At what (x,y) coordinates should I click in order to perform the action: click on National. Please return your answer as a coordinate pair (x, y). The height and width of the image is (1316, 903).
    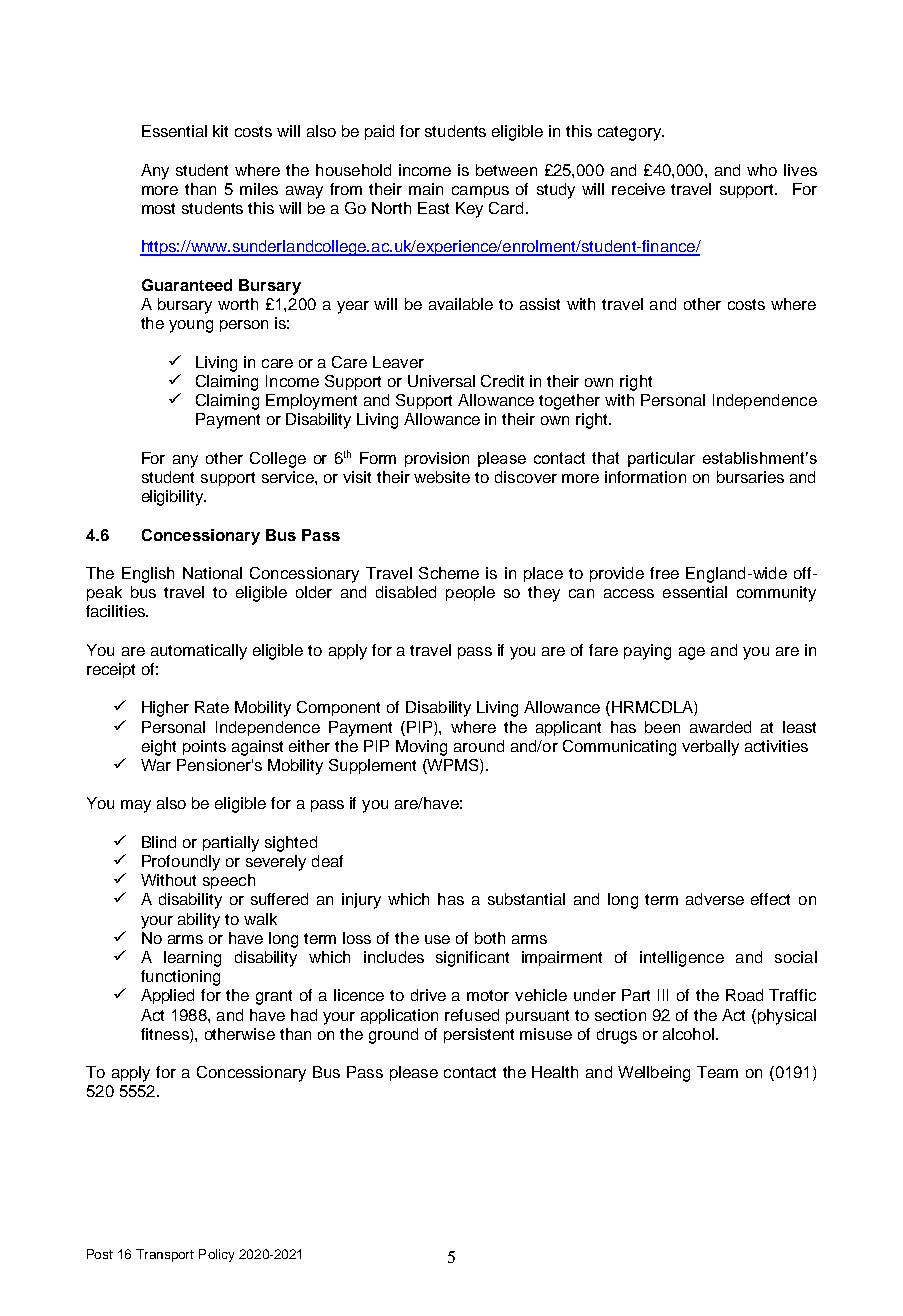
    Looking at the image, I should click on (212, 573).
